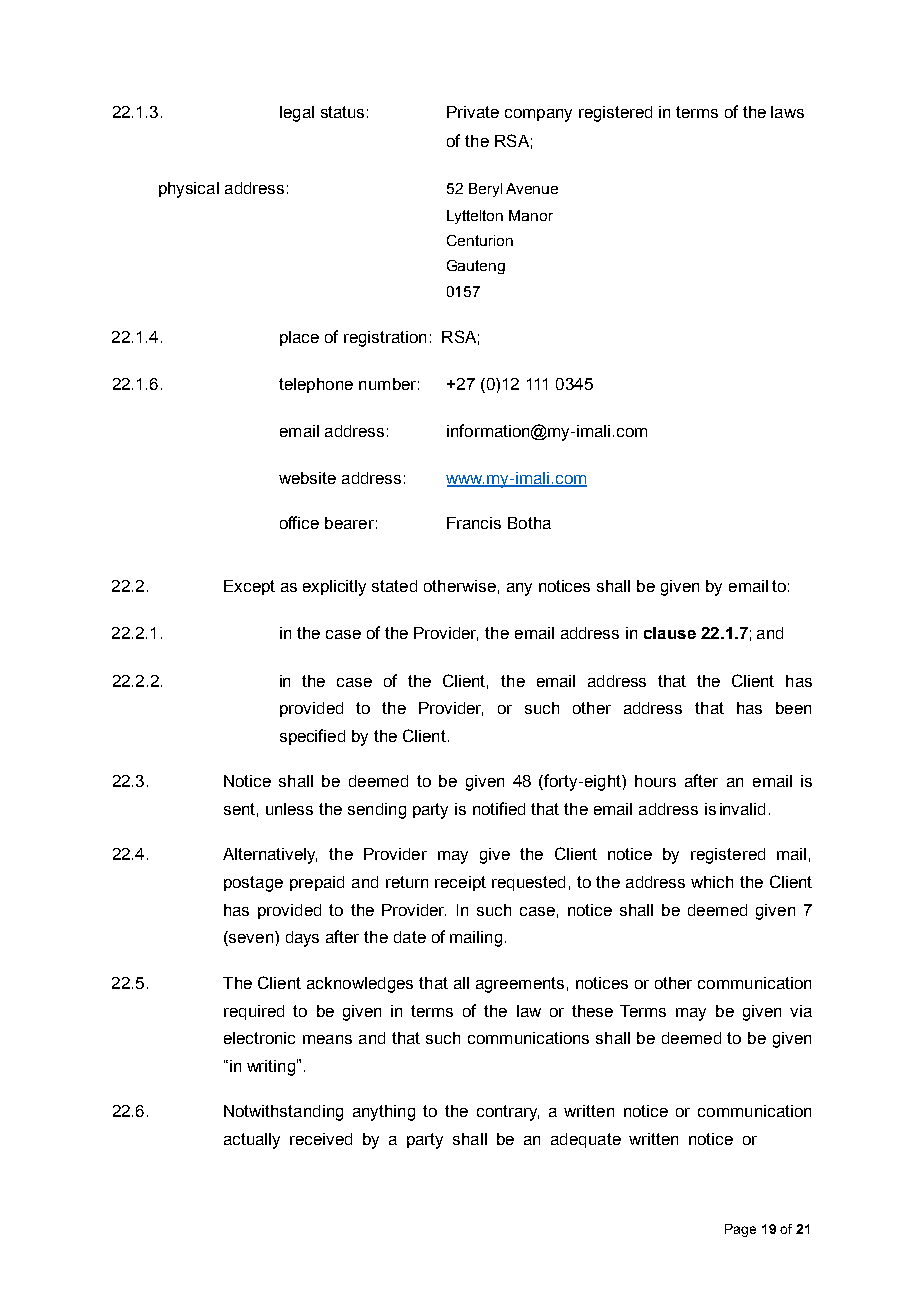 The height and width of the screenshot is (1307, 924). I want to click on Page, so click(740, 1230).
